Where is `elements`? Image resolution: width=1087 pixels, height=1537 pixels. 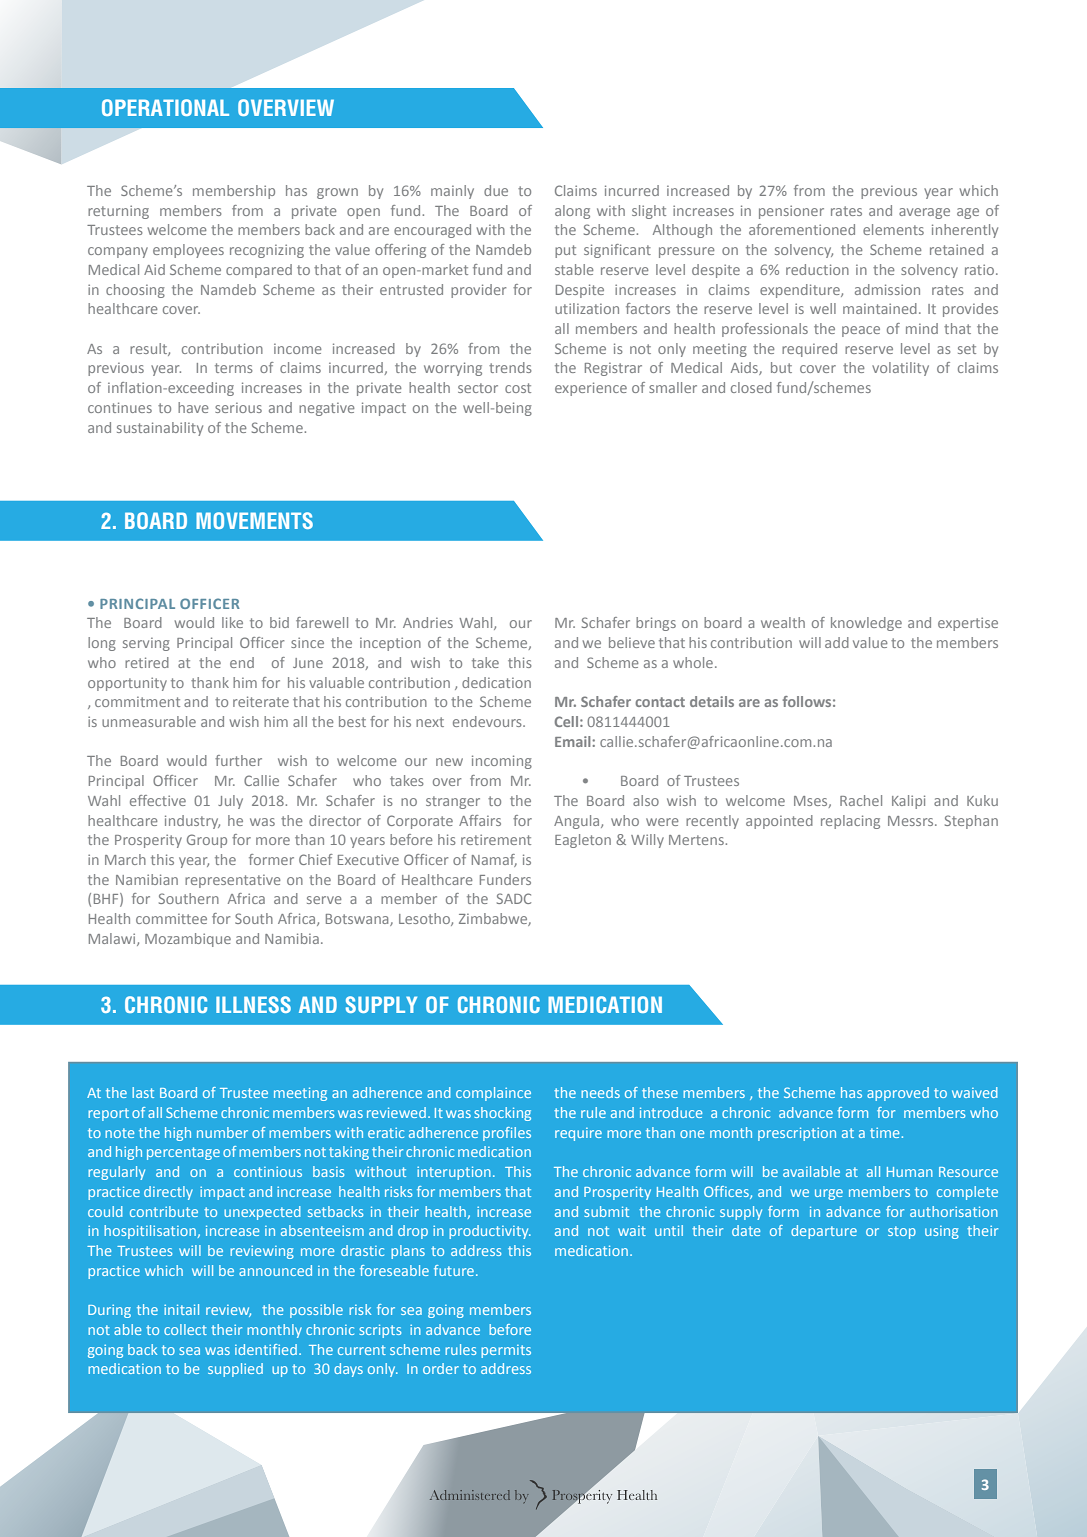
elements is located at coordinates (893, 229).
